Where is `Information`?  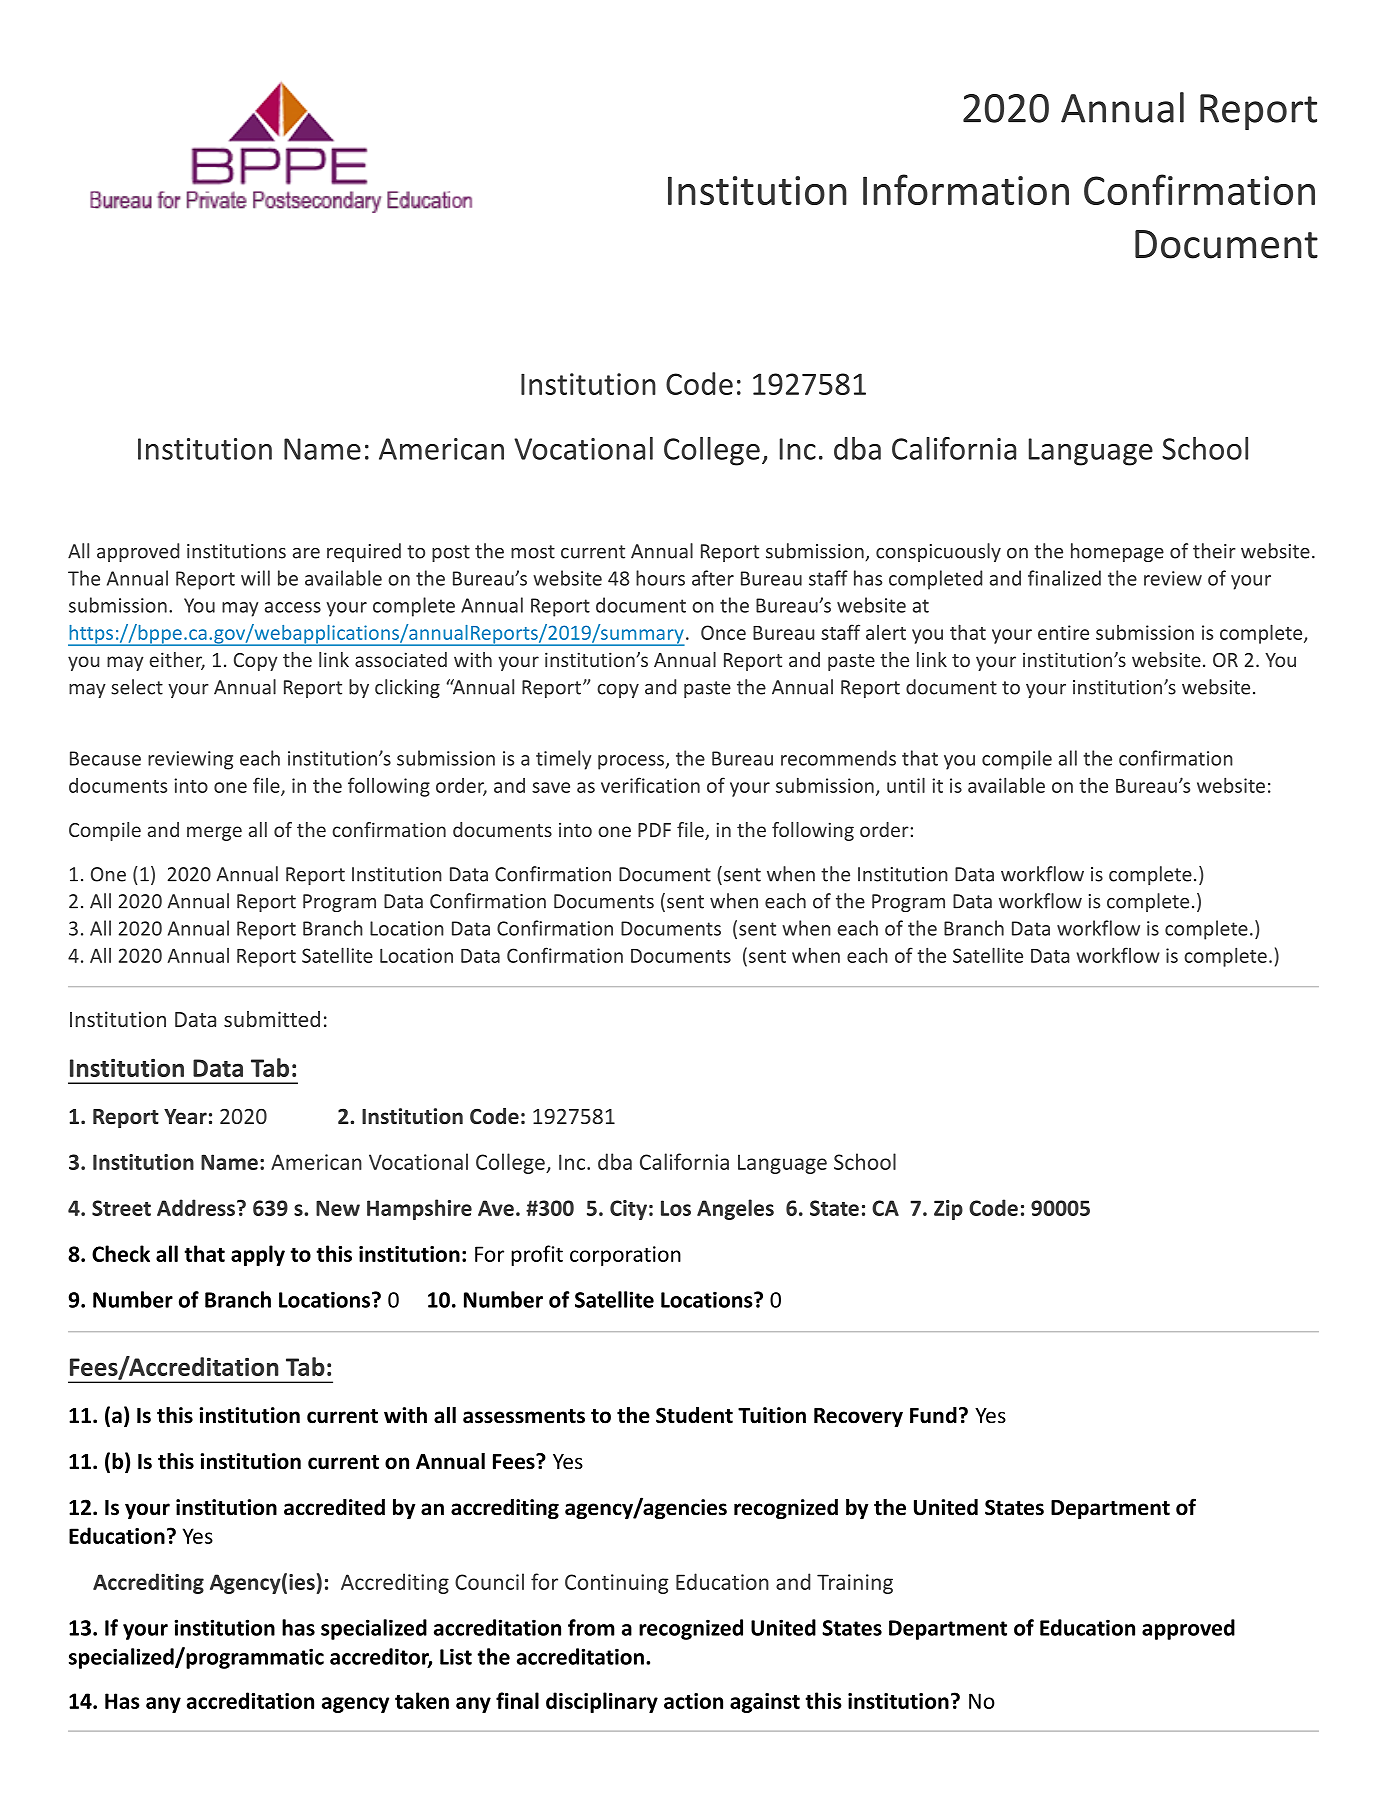 Information is located at coordinates (966, 189).
